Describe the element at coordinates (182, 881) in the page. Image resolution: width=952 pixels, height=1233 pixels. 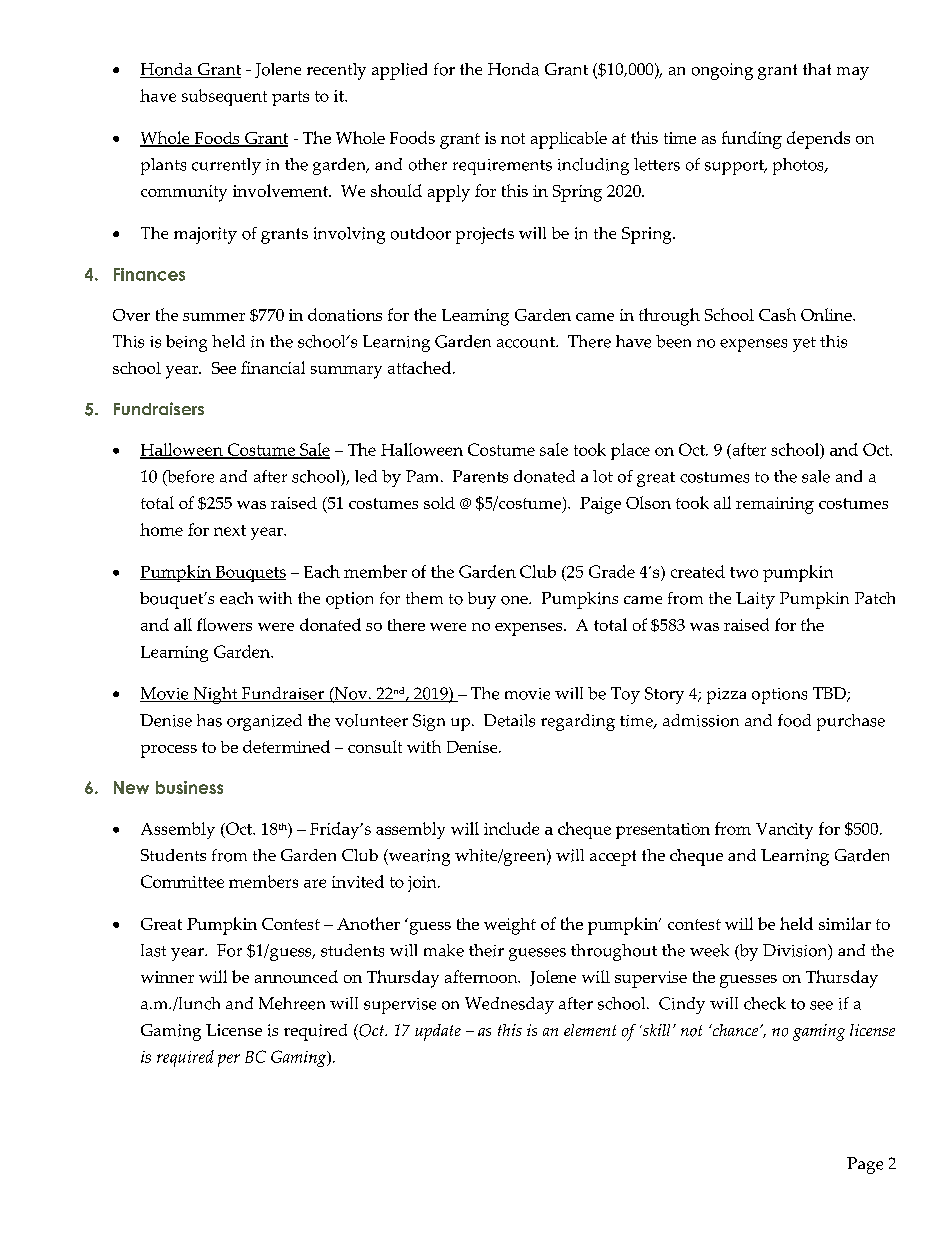
I see `Committee` at that location.
